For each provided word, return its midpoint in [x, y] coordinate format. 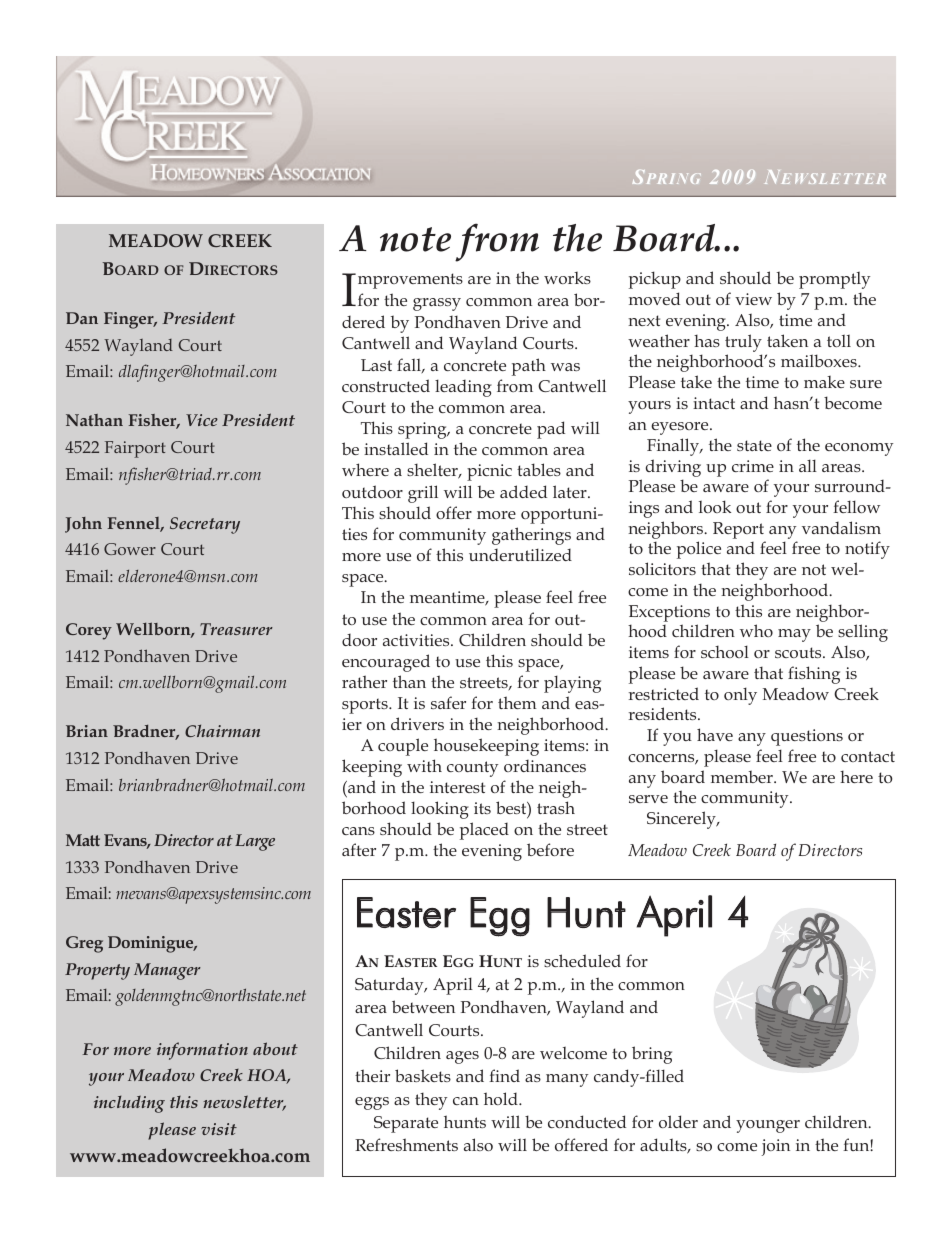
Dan [82, 318]
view [753, 299]
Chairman [222, 730]
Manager [167, 971]
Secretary [205, 525]
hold [502, 1098]
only [740, 696]
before [550, 849]
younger [768, 1126]
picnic [489, 472]
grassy [437, 304]
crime [753, 466]
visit [219, 1129]
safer [448, 702]
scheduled [582, 960]
